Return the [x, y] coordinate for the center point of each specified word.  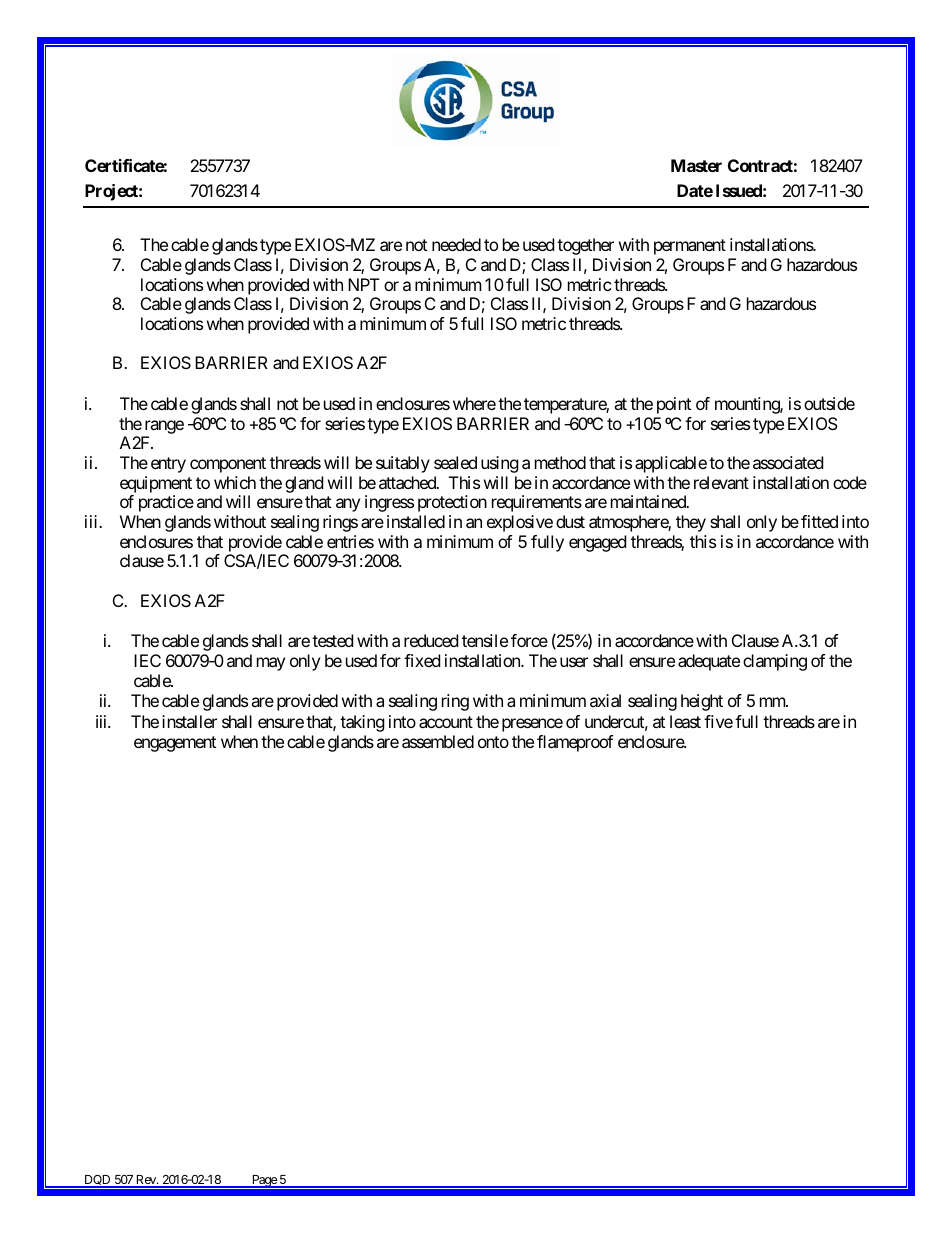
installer [189, 721]
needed [456, 244]
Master [696, 165]
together [585, 246]
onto [493, 742]
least [685, 721]
